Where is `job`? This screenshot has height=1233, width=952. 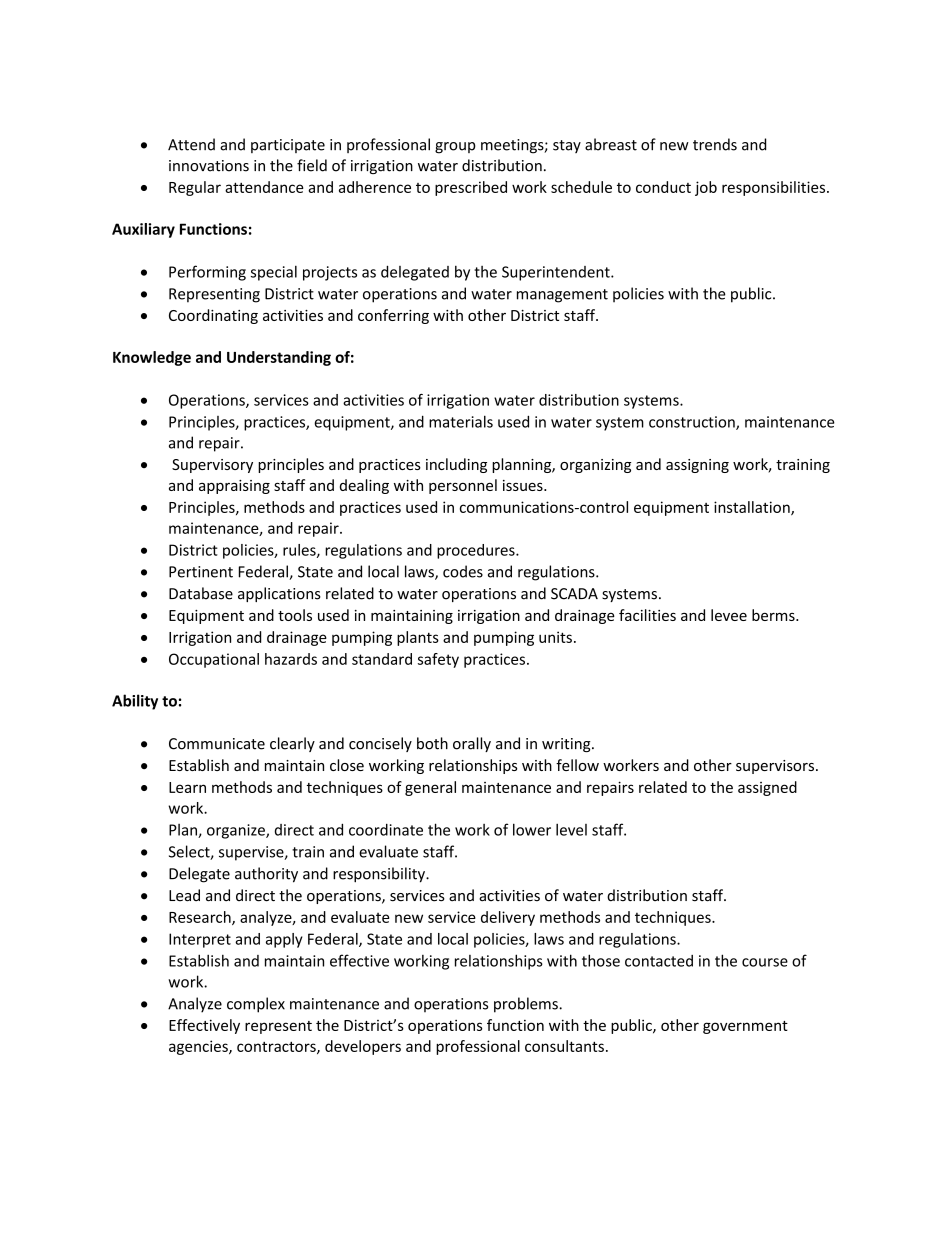 job is located at coordinates (706, 188).
